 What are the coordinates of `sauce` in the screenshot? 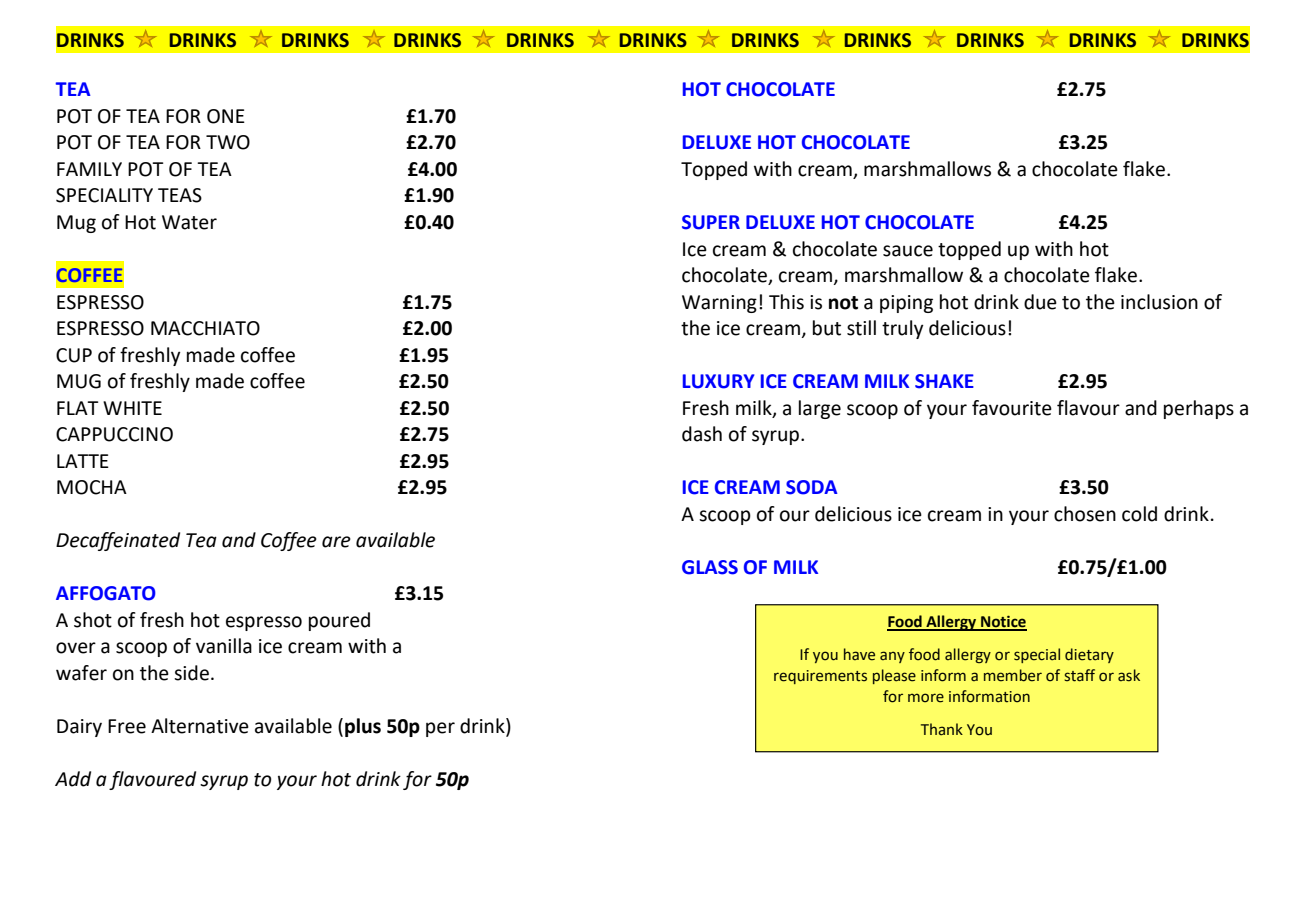 It's located at (908, 251).
